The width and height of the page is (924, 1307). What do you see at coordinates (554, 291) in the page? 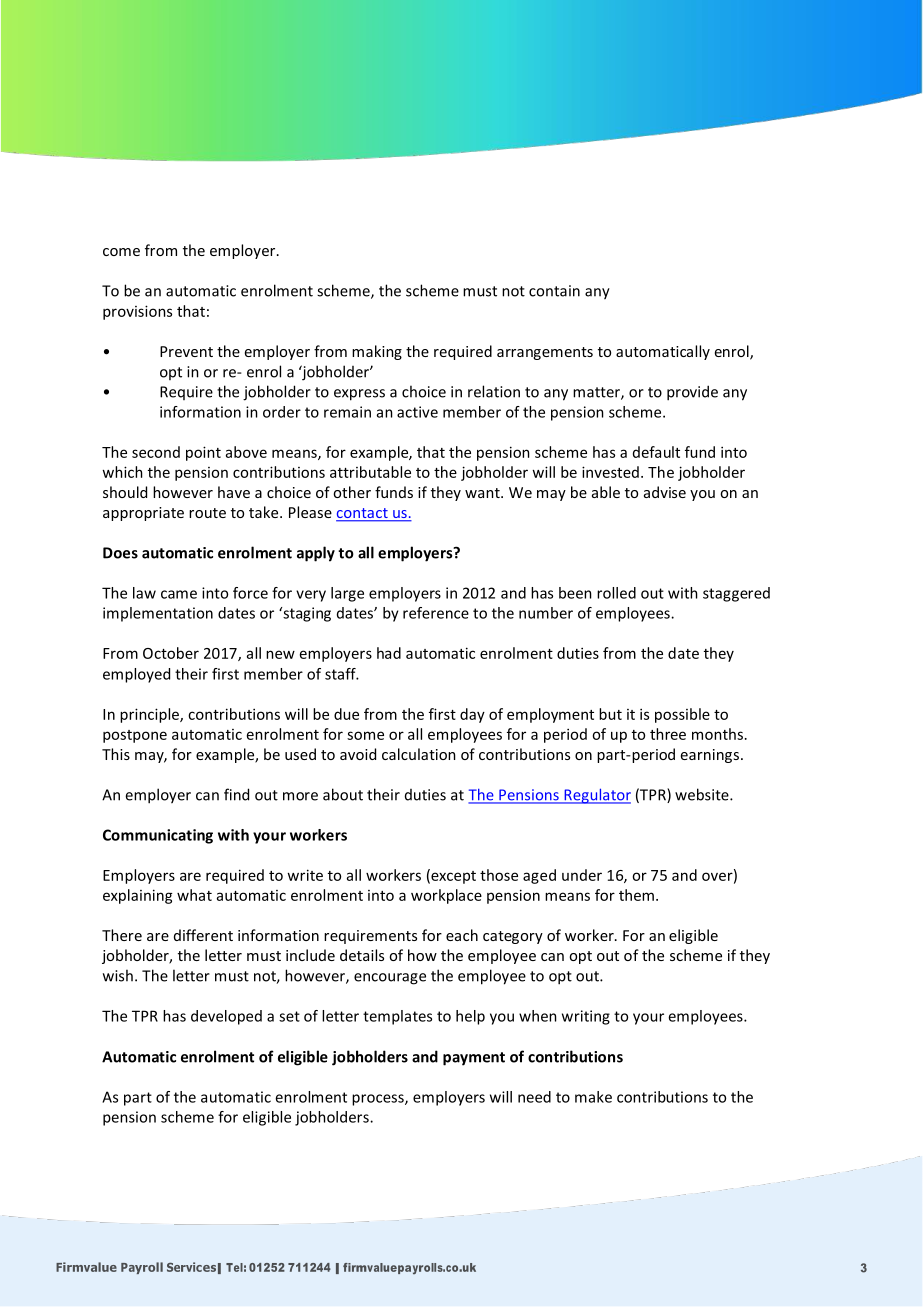
I see `contain` at bounding box center [554, 291].
